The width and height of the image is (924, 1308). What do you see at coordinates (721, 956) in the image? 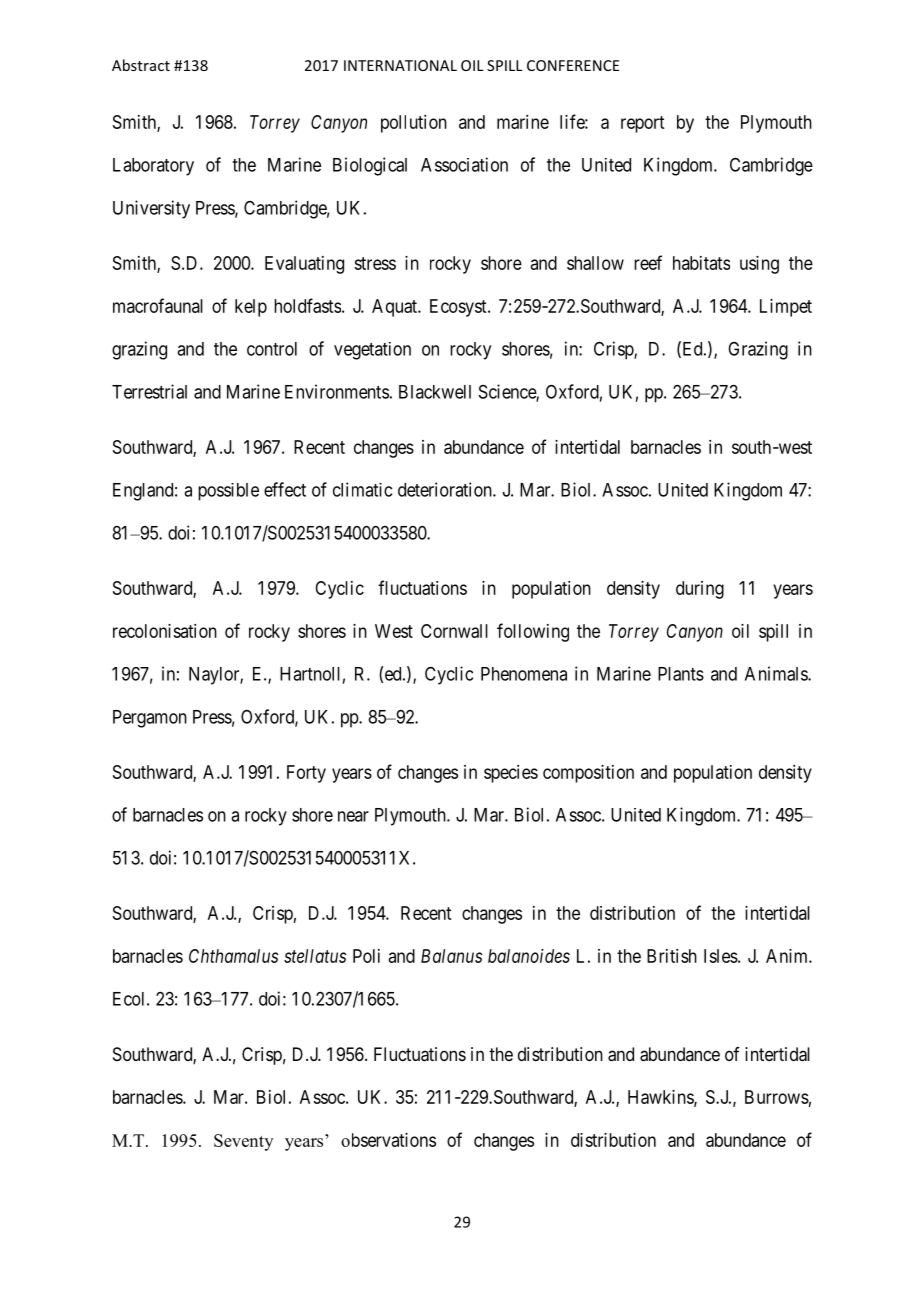
I see `Isles` at bounding box center [721, 956].
